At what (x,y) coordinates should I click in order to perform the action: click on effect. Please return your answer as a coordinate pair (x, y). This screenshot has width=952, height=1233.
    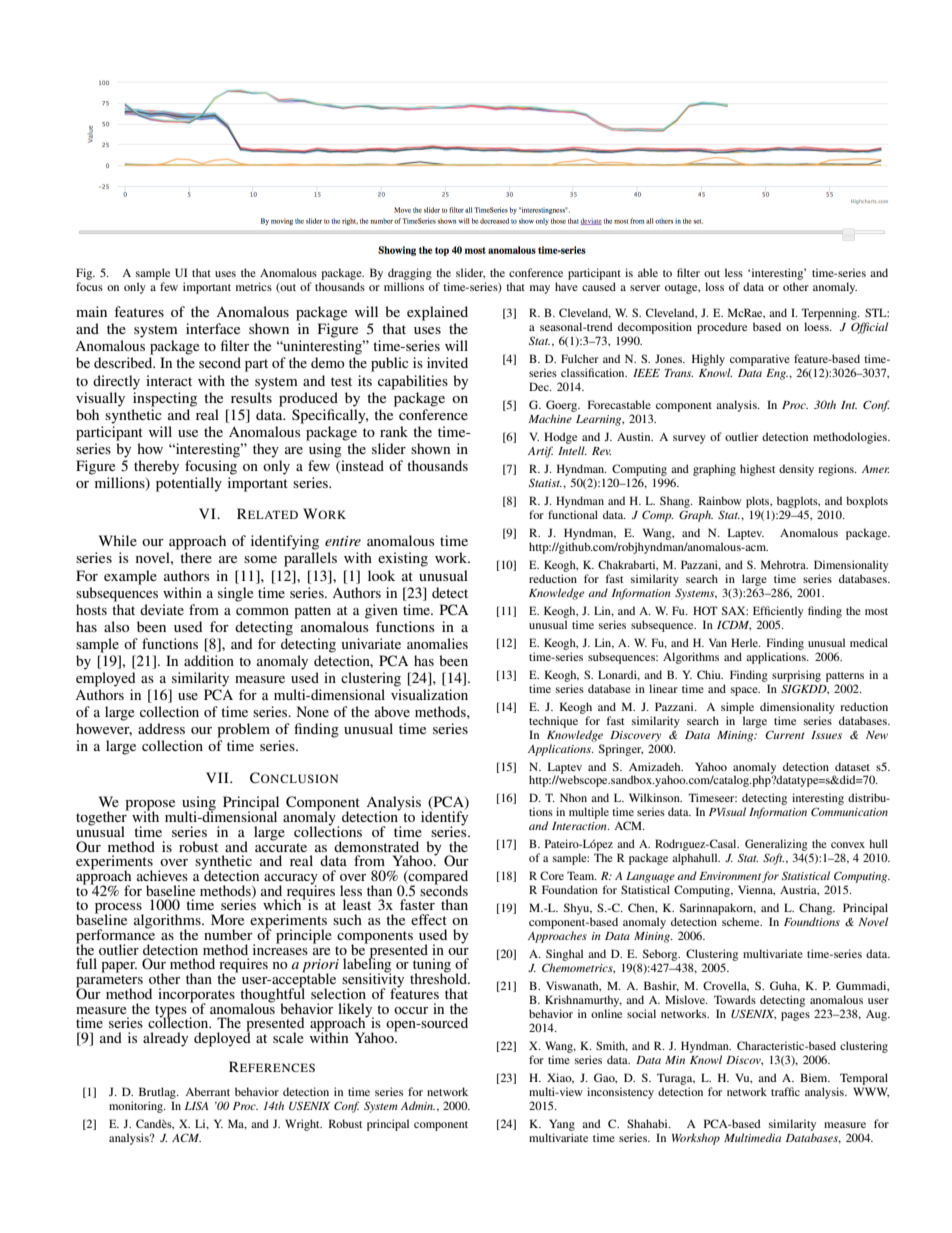
    Looking at the image, I should click on (429, 919).
